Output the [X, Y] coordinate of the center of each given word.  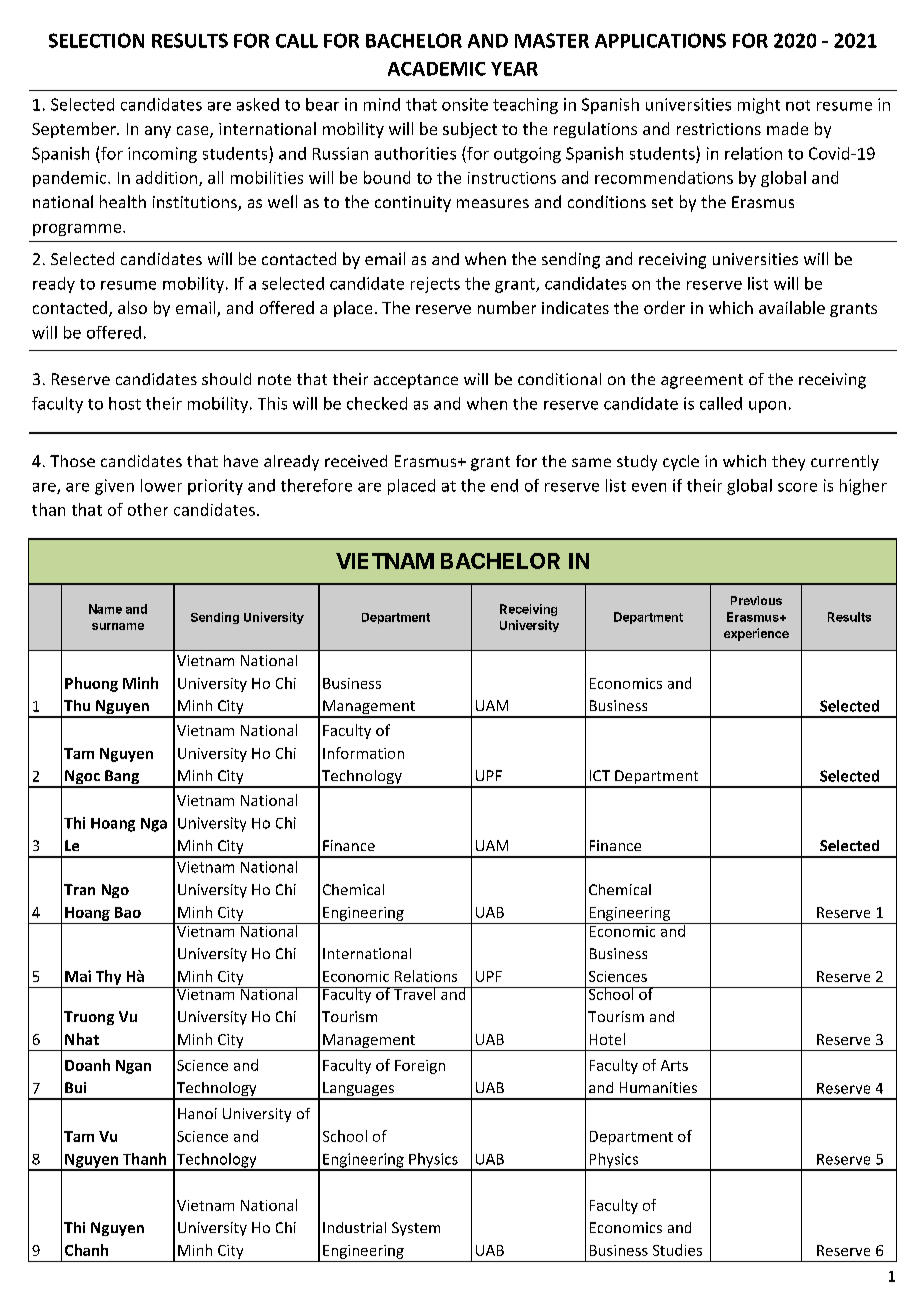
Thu [77, 705]
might [759, 106]
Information [363, 753]
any [158, 132]
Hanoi [197, 1113]
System [416, 1229]
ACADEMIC [437, 69]
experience [756, 634]
